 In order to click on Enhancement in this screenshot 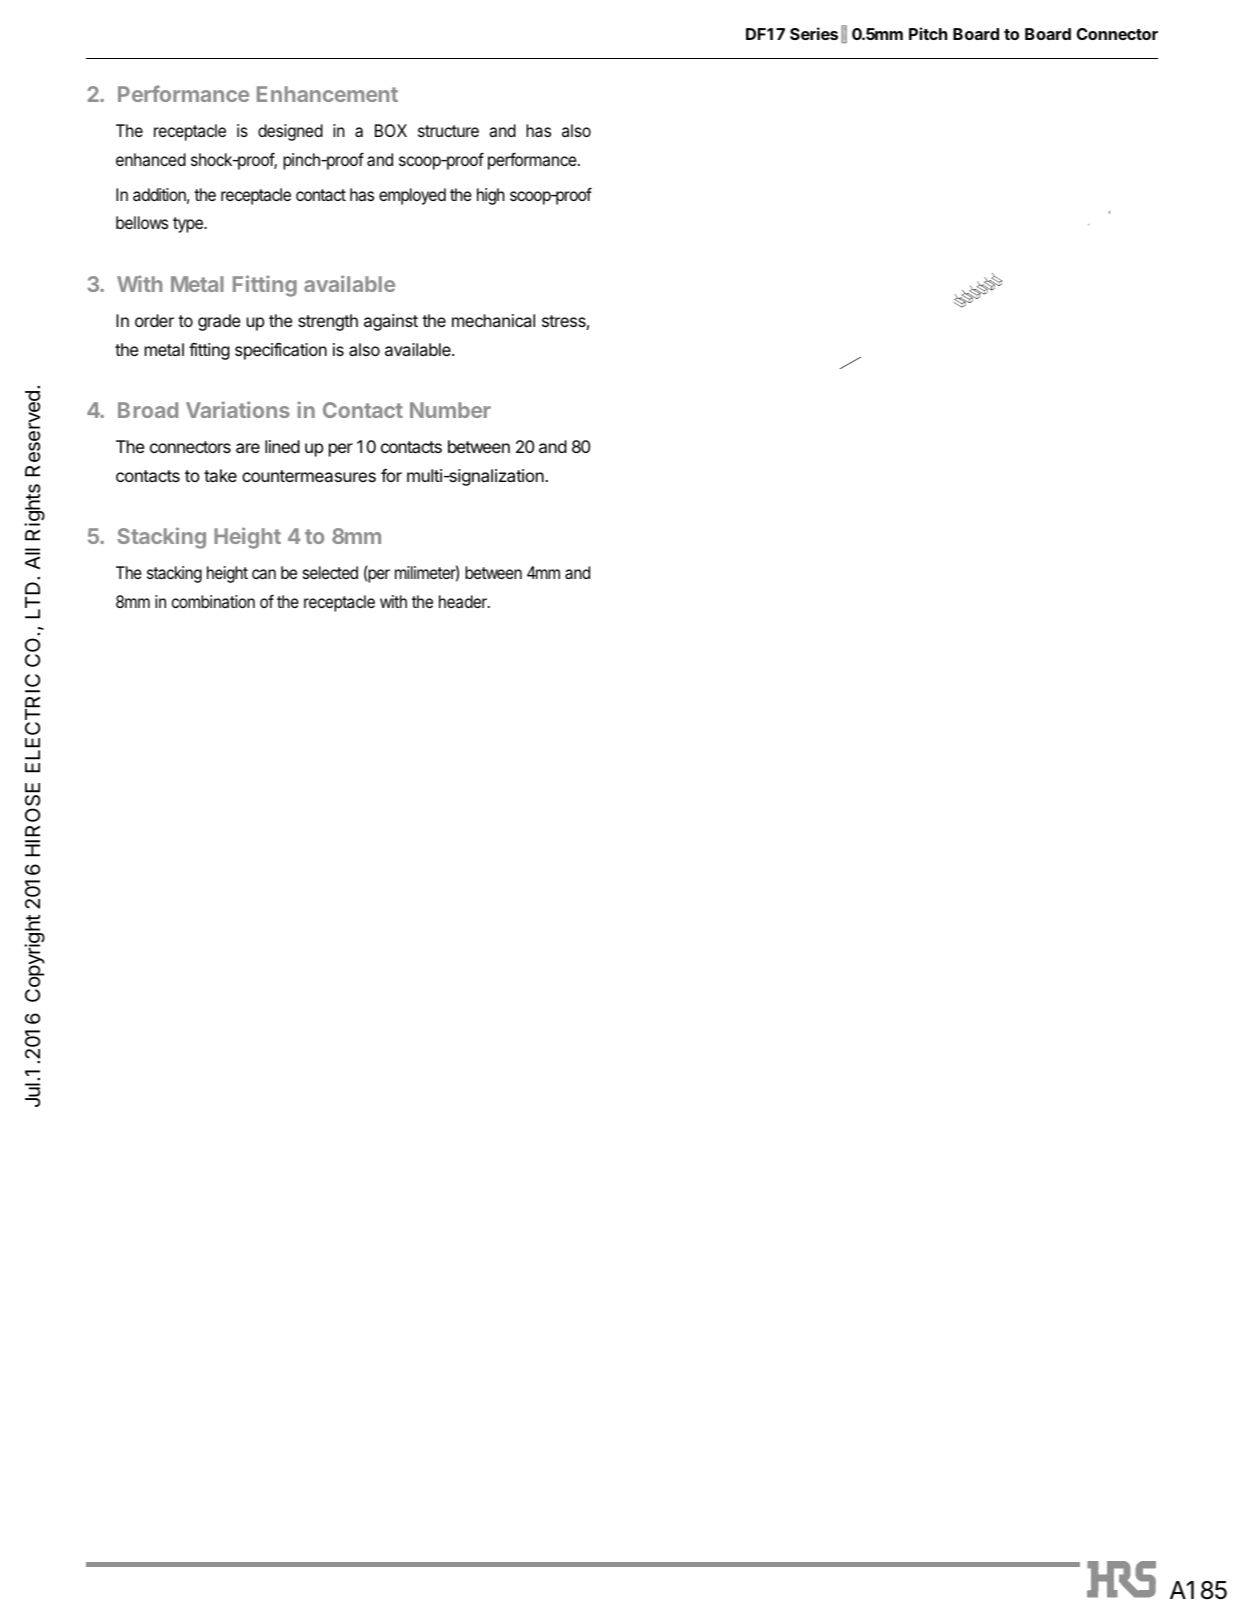, I will do `click(327, 94)`.
